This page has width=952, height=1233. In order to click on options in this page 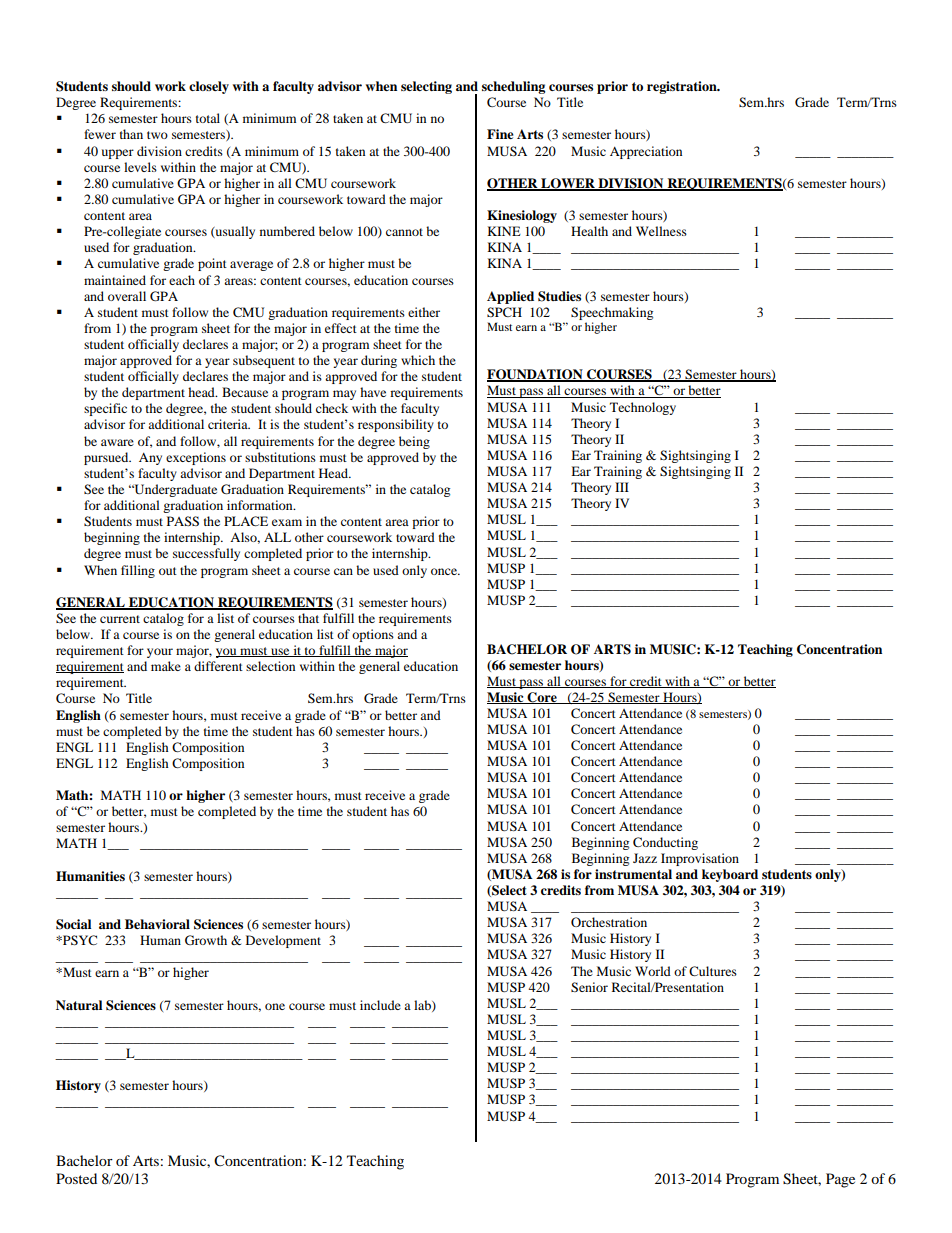, I will do `click(373, 635)`.
